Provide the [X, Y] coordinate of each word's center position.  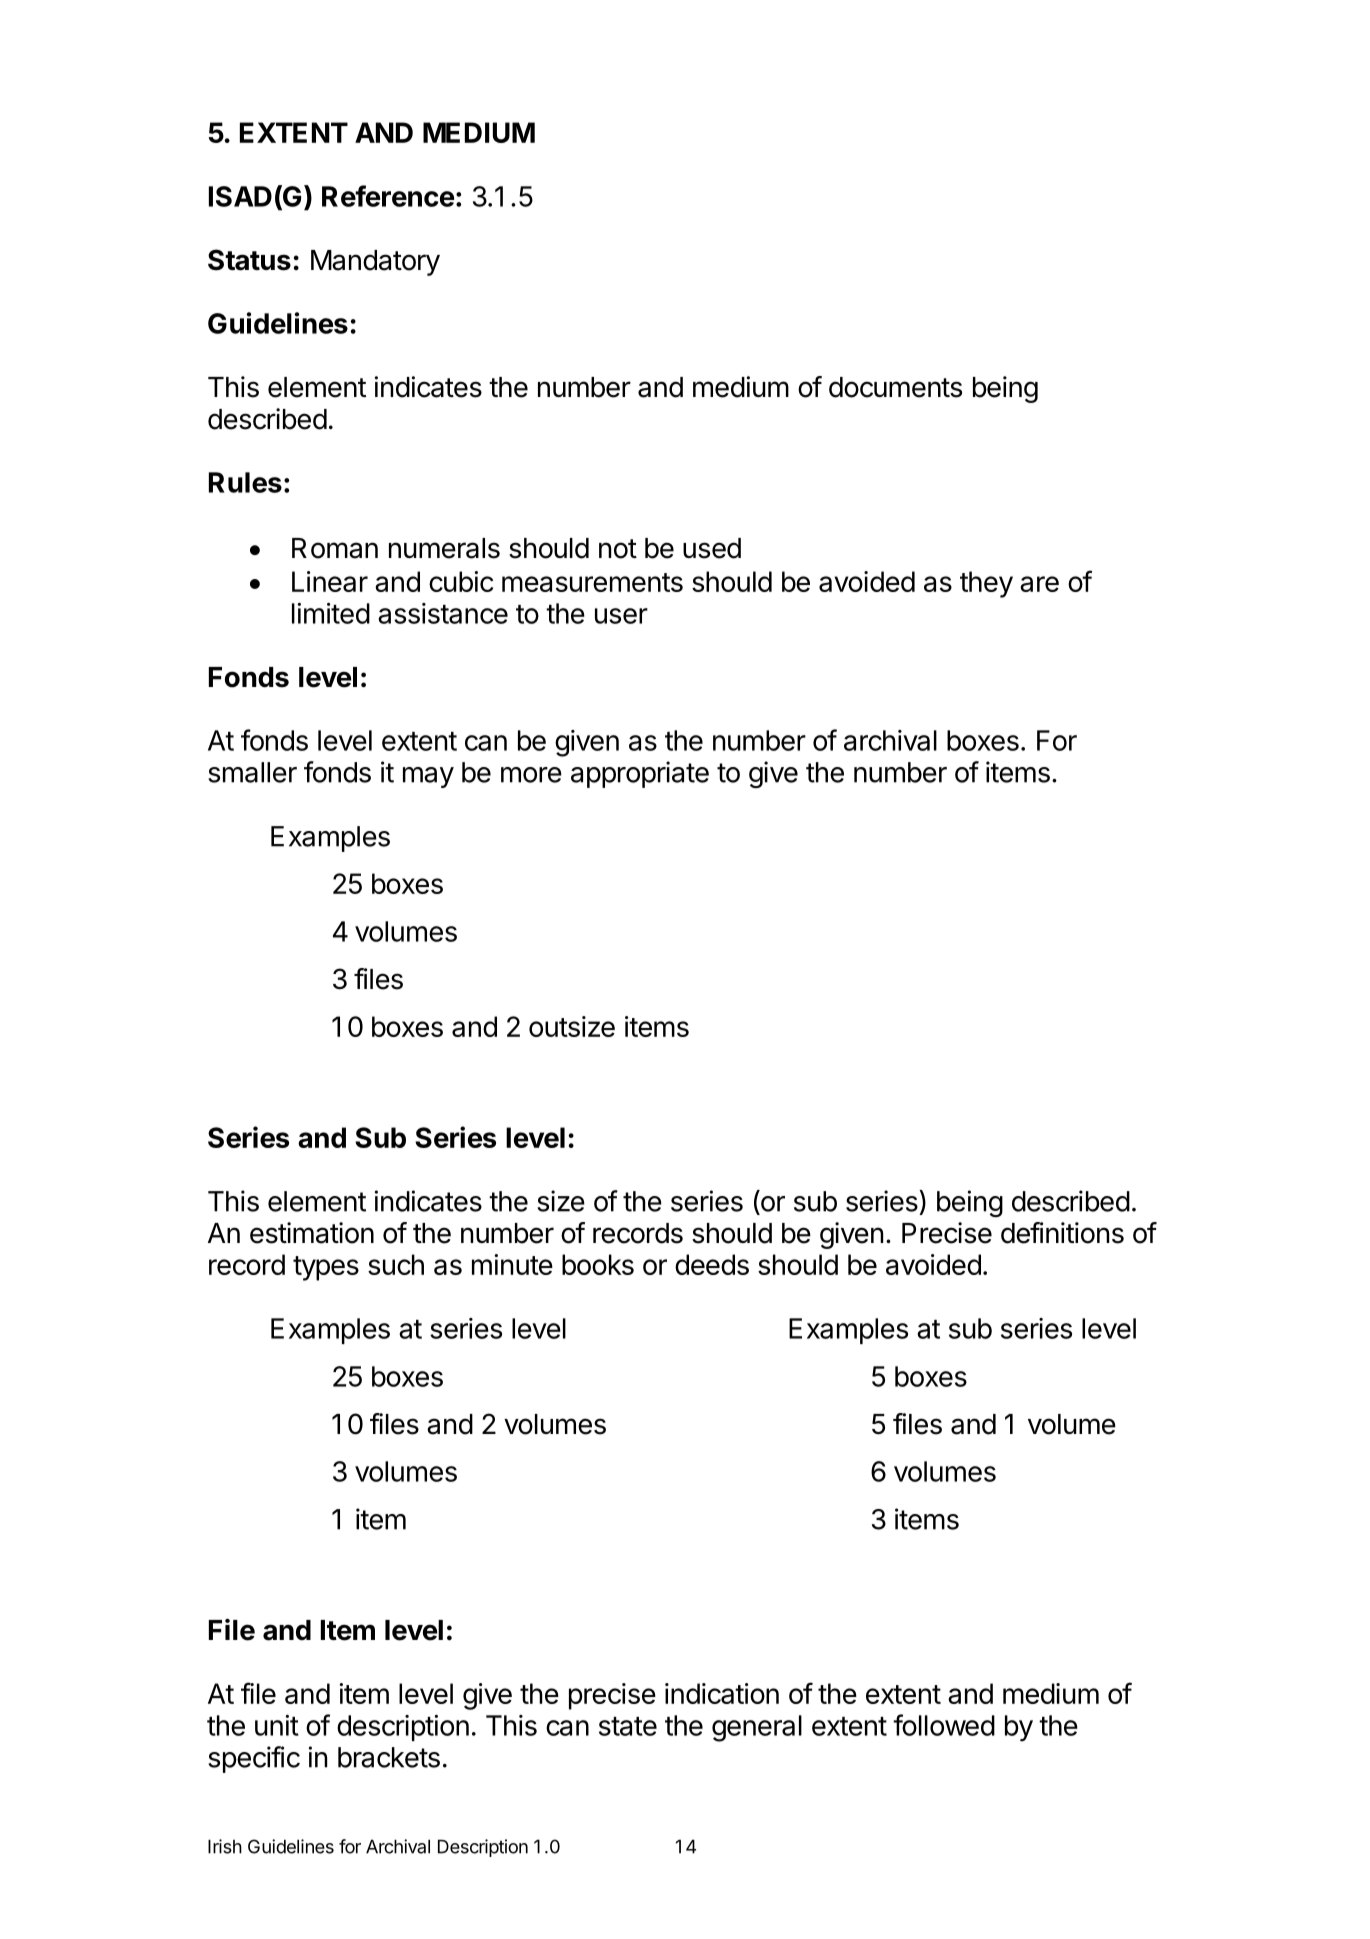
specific [254, 1759]
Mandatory [375, 263]
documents [895, 387]
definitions [1062, 1233]
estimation [312, 1233]
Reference [388, 196]
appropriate [640, 774]
